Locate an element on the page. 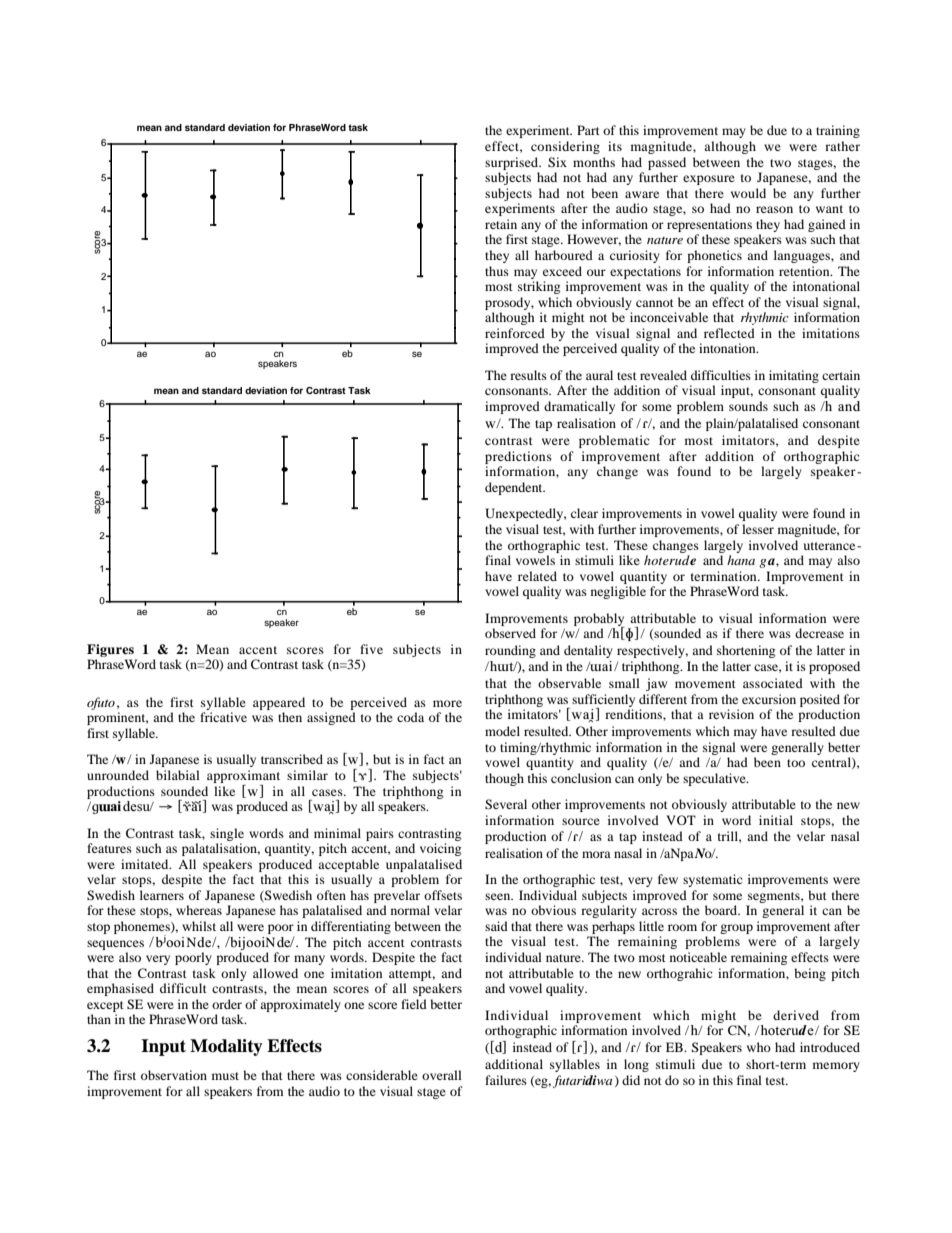  would is located at coordinates (748, 193).
